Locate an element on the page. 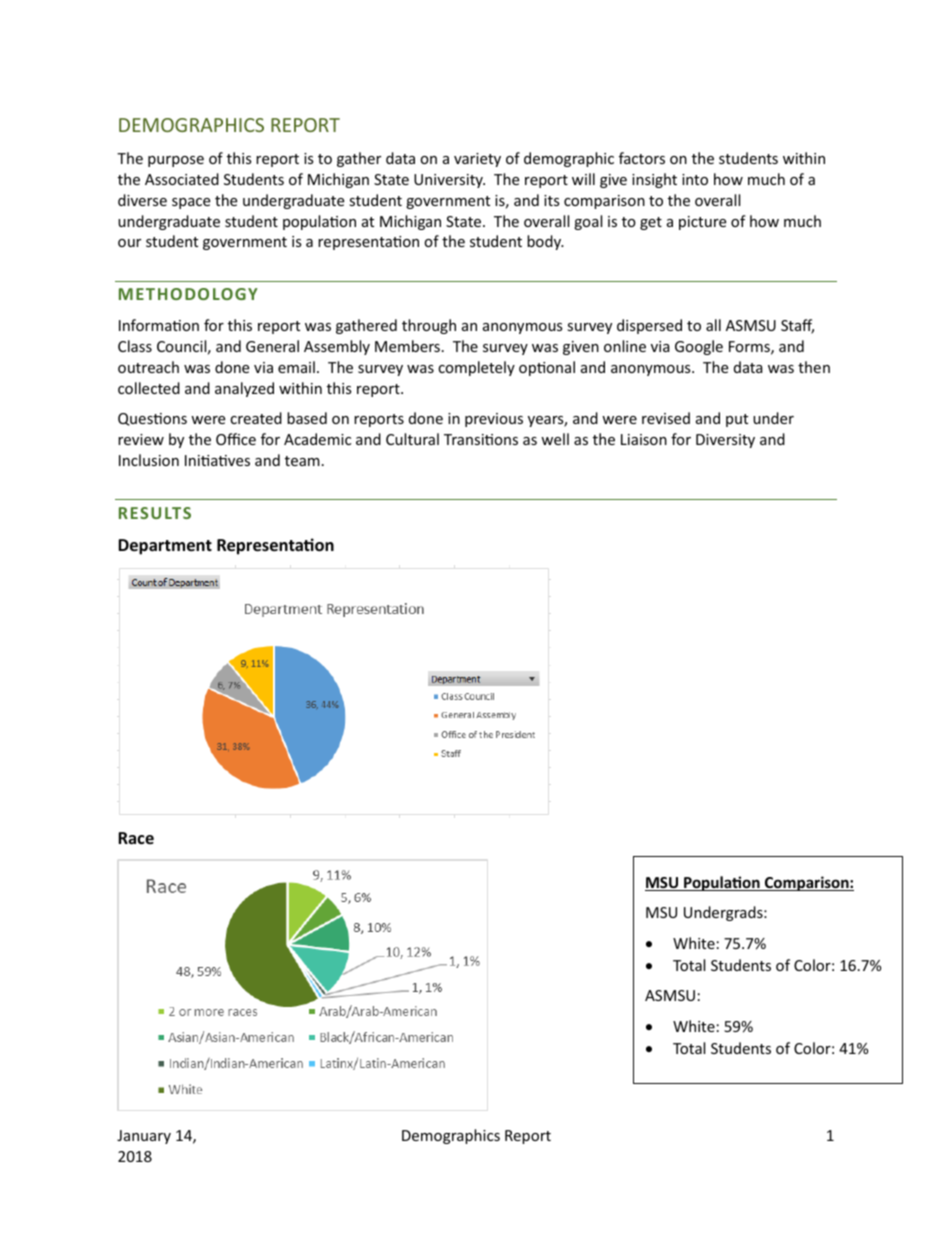  Race is located at coordinates (136, 838).
